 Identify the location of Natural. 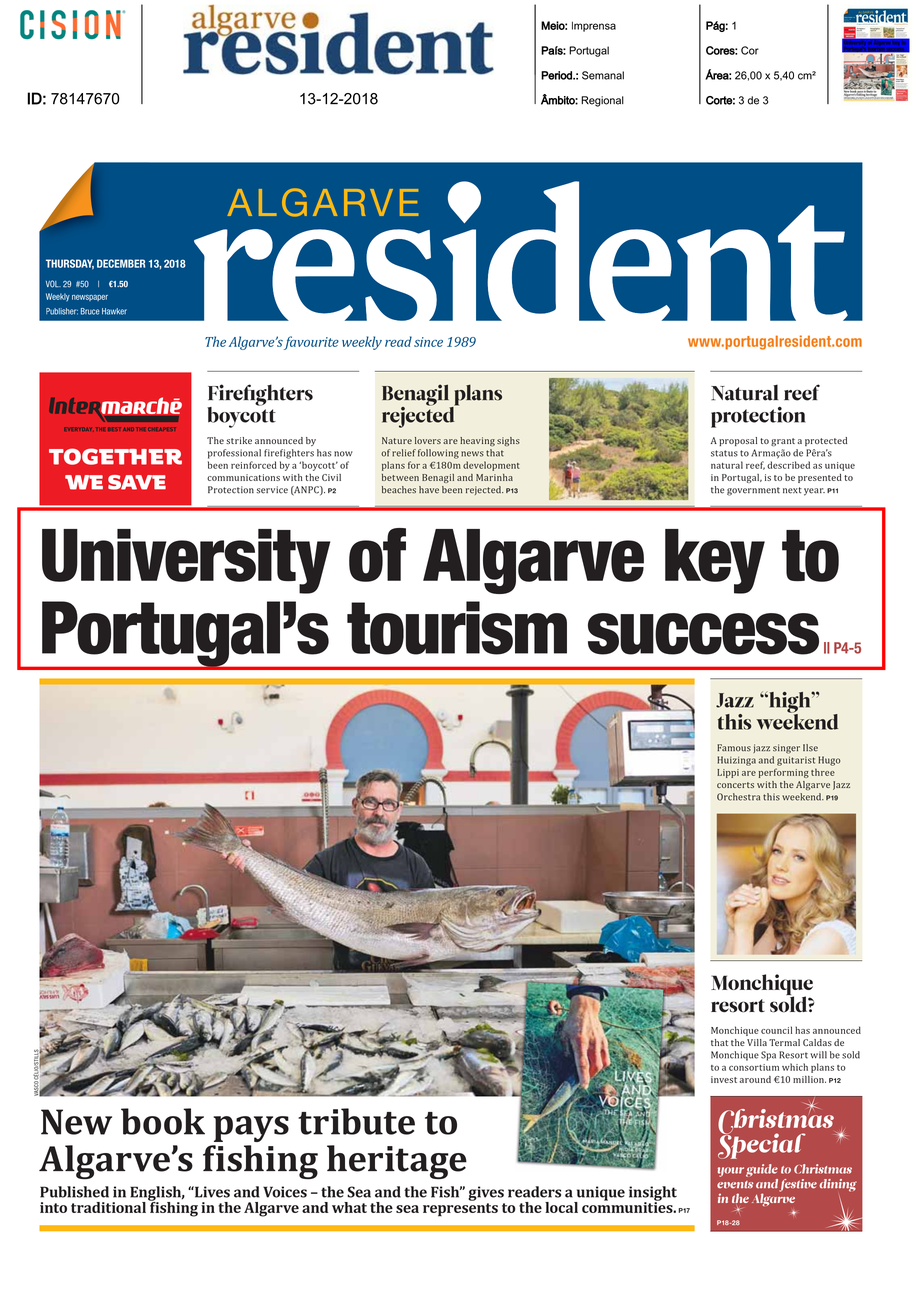
(744, 392).
